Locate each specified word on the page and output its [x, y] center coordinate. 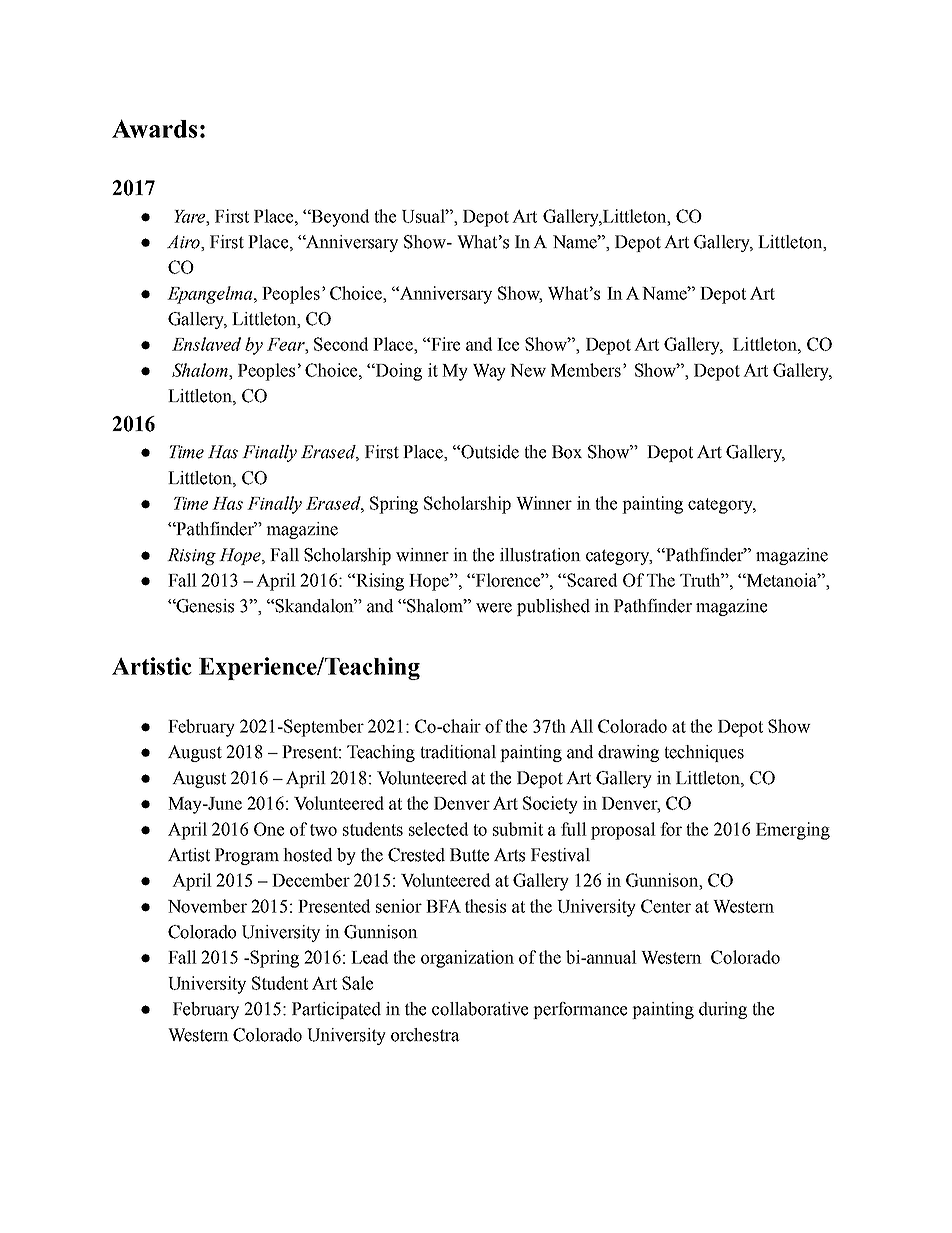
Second [341, 344]
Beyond [339, 218]
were [494, 608]
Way [489, 372]
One [269, 829]
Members [586, 370]
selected [438, 829]
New [528, 370]
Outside [489, 452]
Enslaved [206, 344]
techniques [704, 753]
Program [247, 856]
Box [567, 452]
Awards [154, 128]
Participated [336, 1010]
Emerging [793, 831]
